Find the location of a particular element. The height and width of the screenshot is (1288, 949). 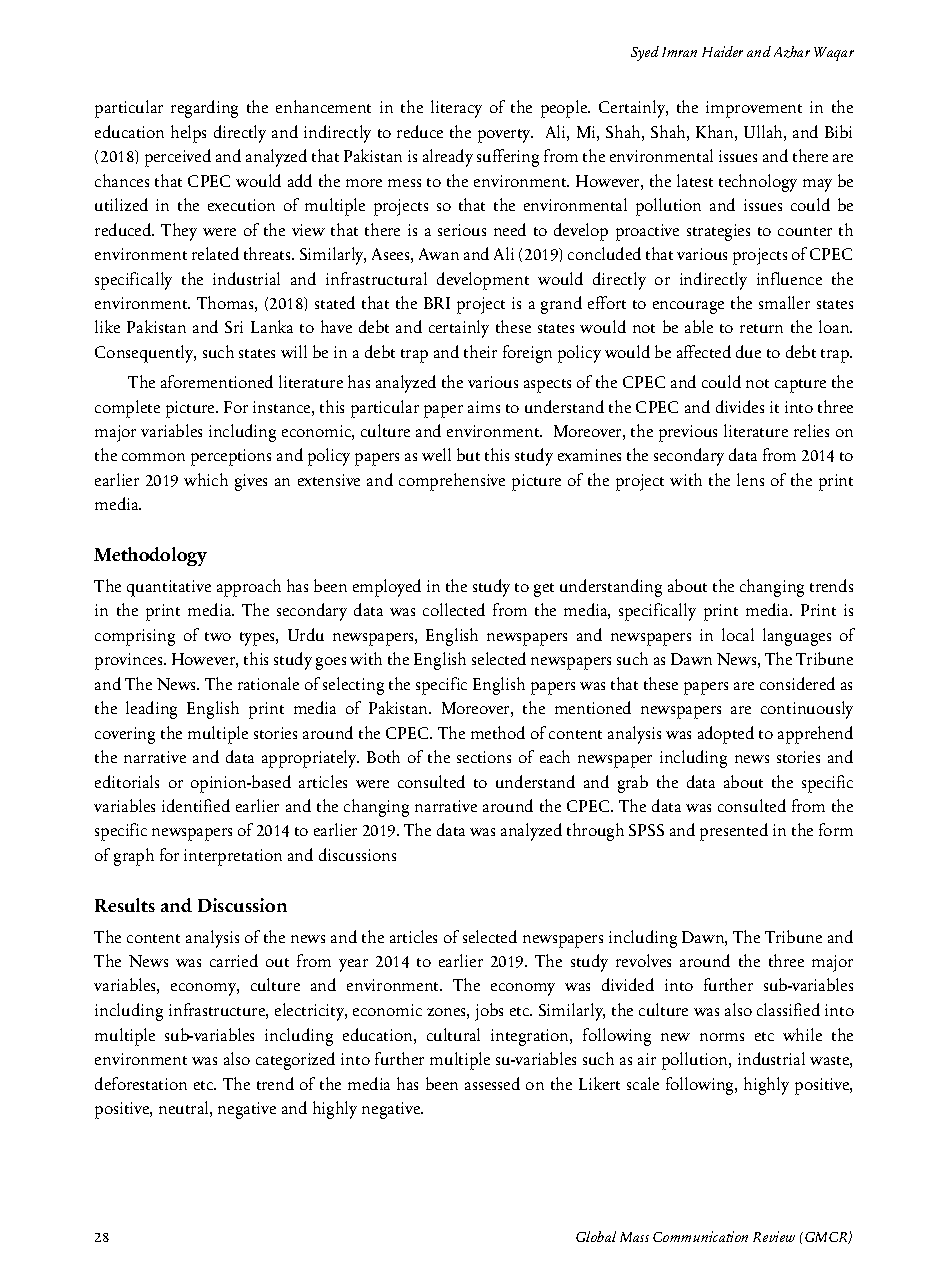

two is located at coordinates (218, 636).
